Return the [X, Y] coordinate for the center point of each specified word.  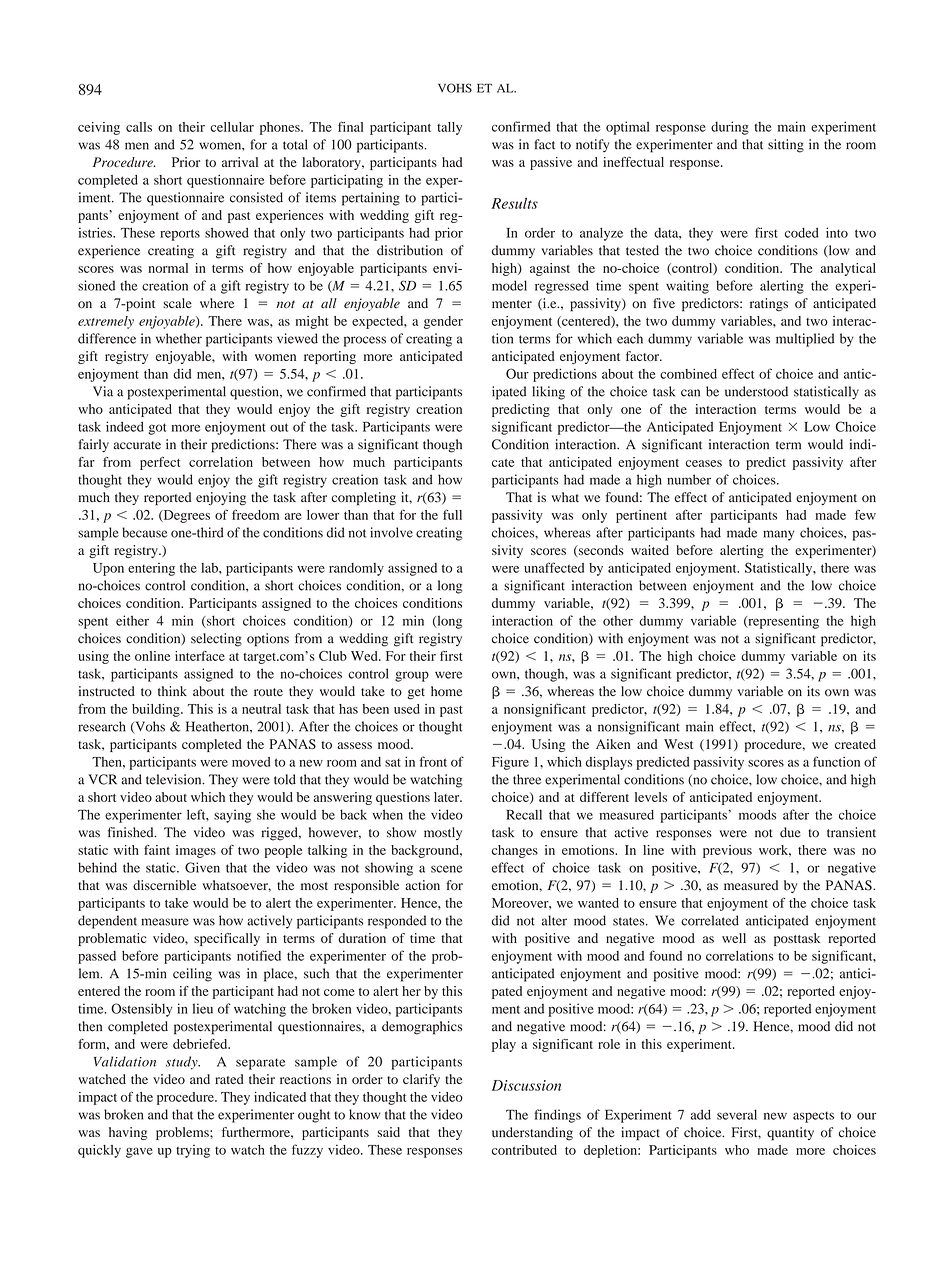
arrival [240, 162]
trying [193, 1151]
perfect [160, 463]
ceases [704, 463]
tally [449, 128]
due [790, 832]
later [448, 797]
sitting [786, 146]
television [175, 779]
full [452, 514]
